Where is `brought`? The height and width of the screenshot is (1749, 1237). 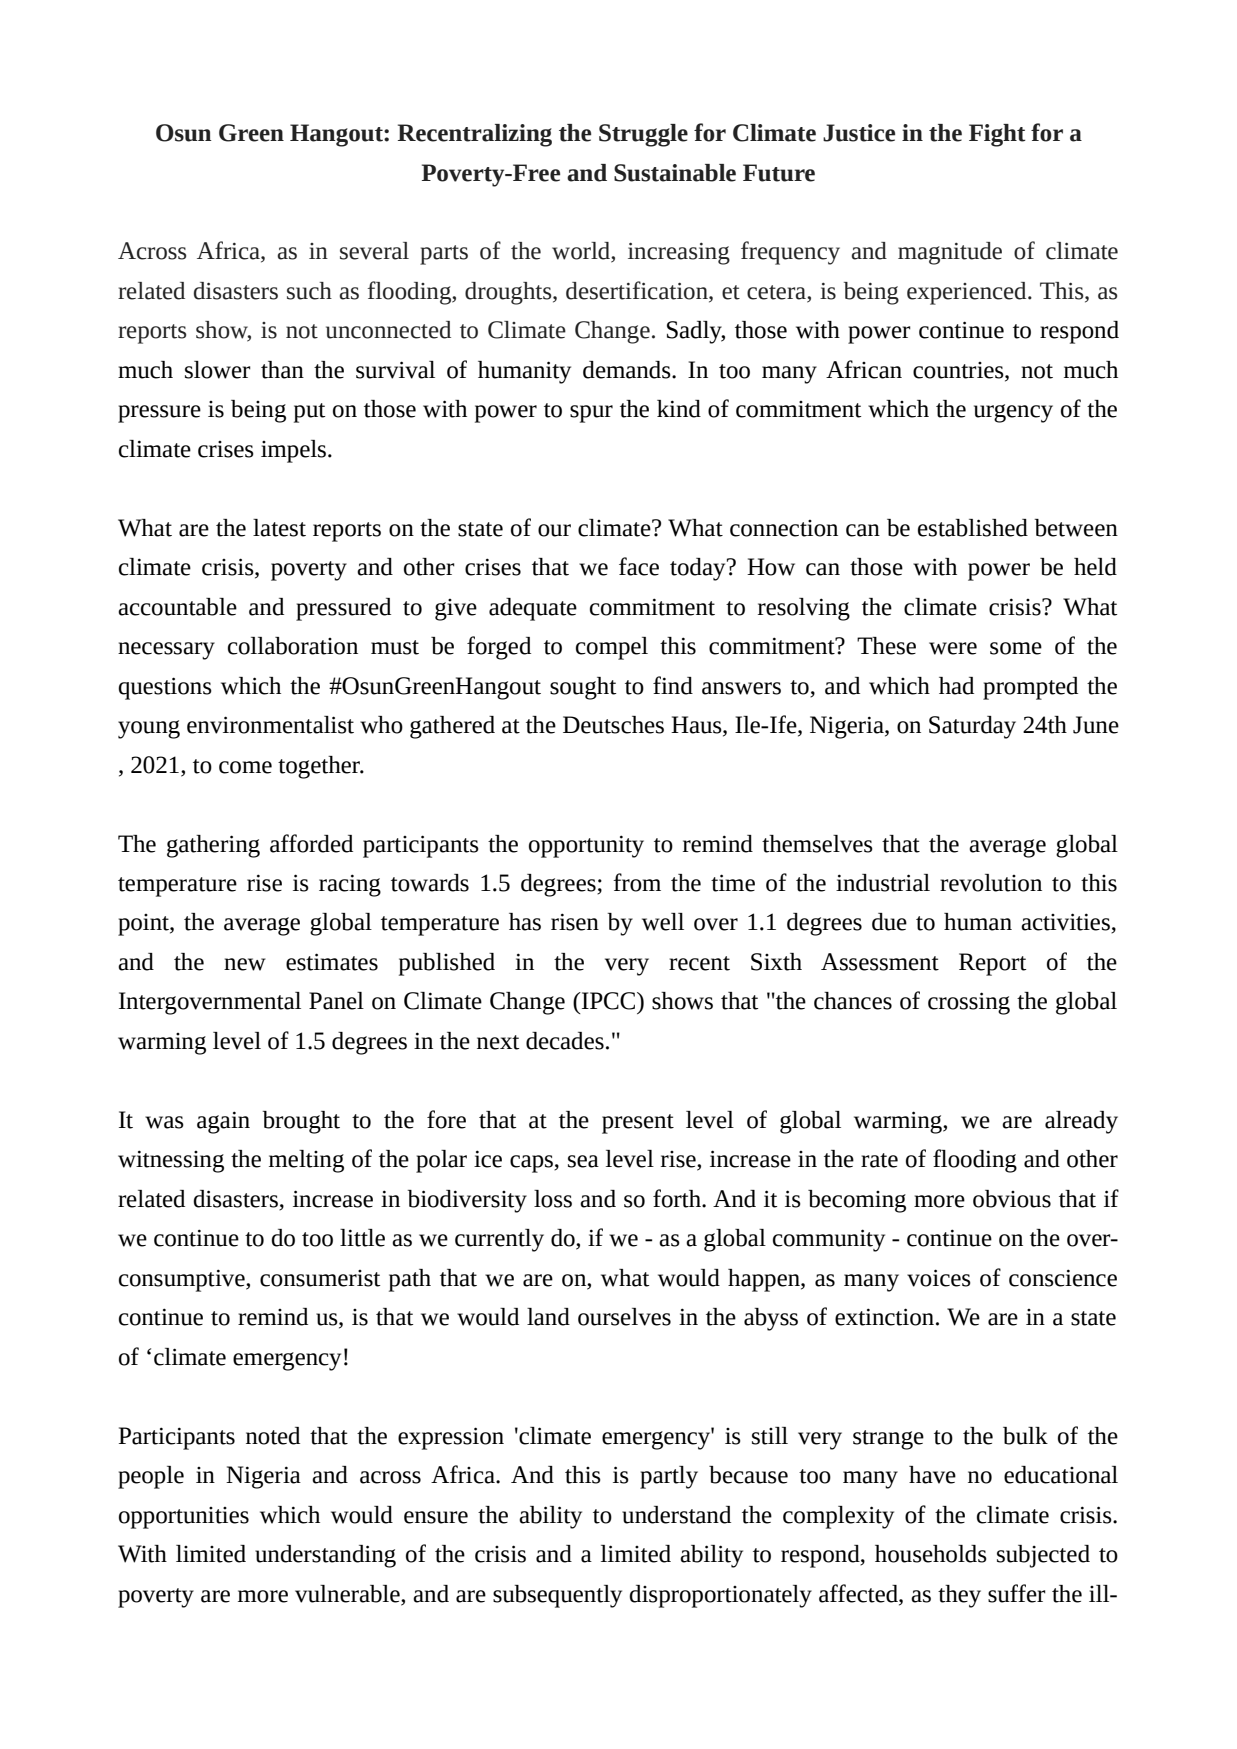
brought is located at coordinates (301, 1122).
